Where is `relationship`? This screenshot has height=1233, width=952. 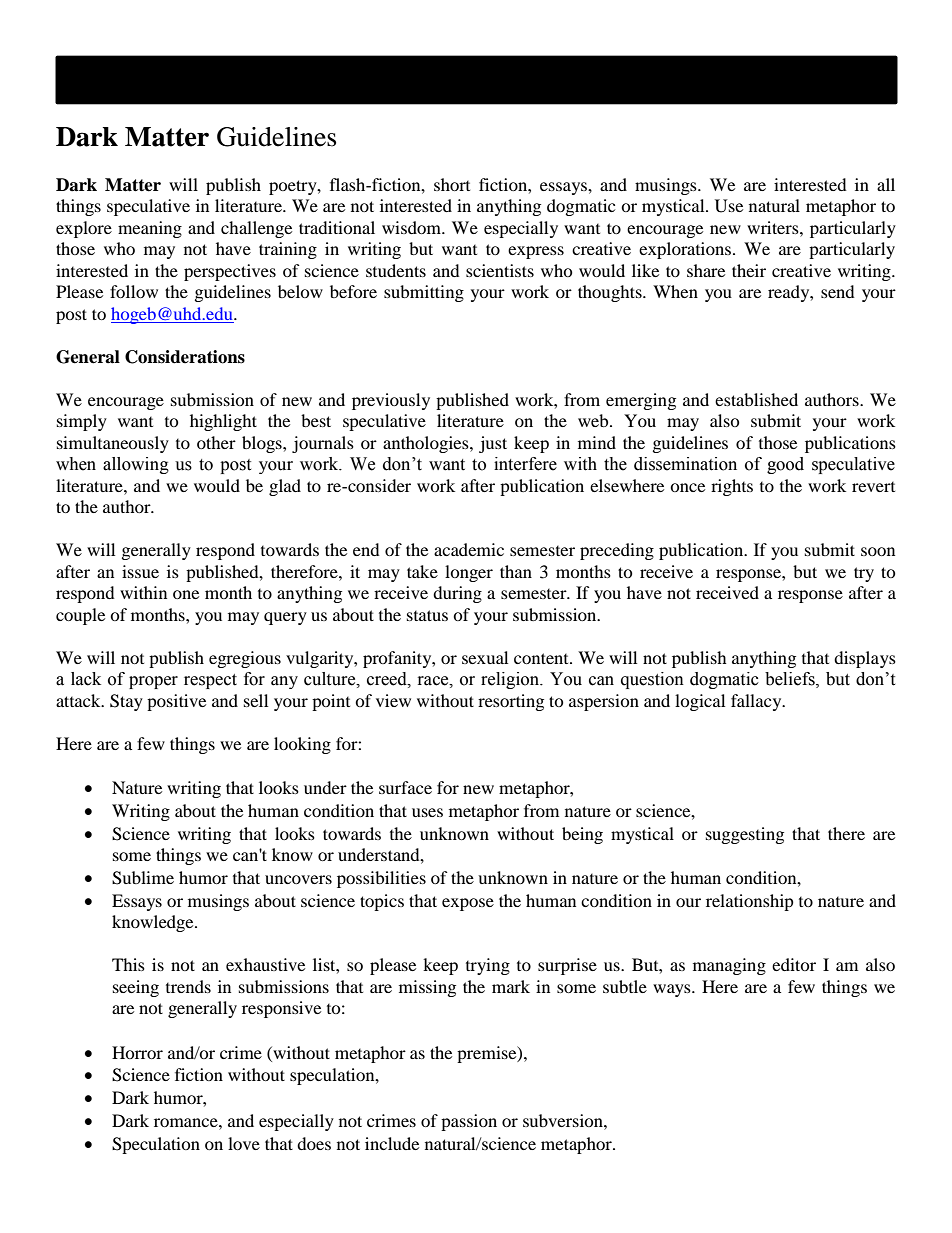
relationship is located at coordinates (750, 902).
